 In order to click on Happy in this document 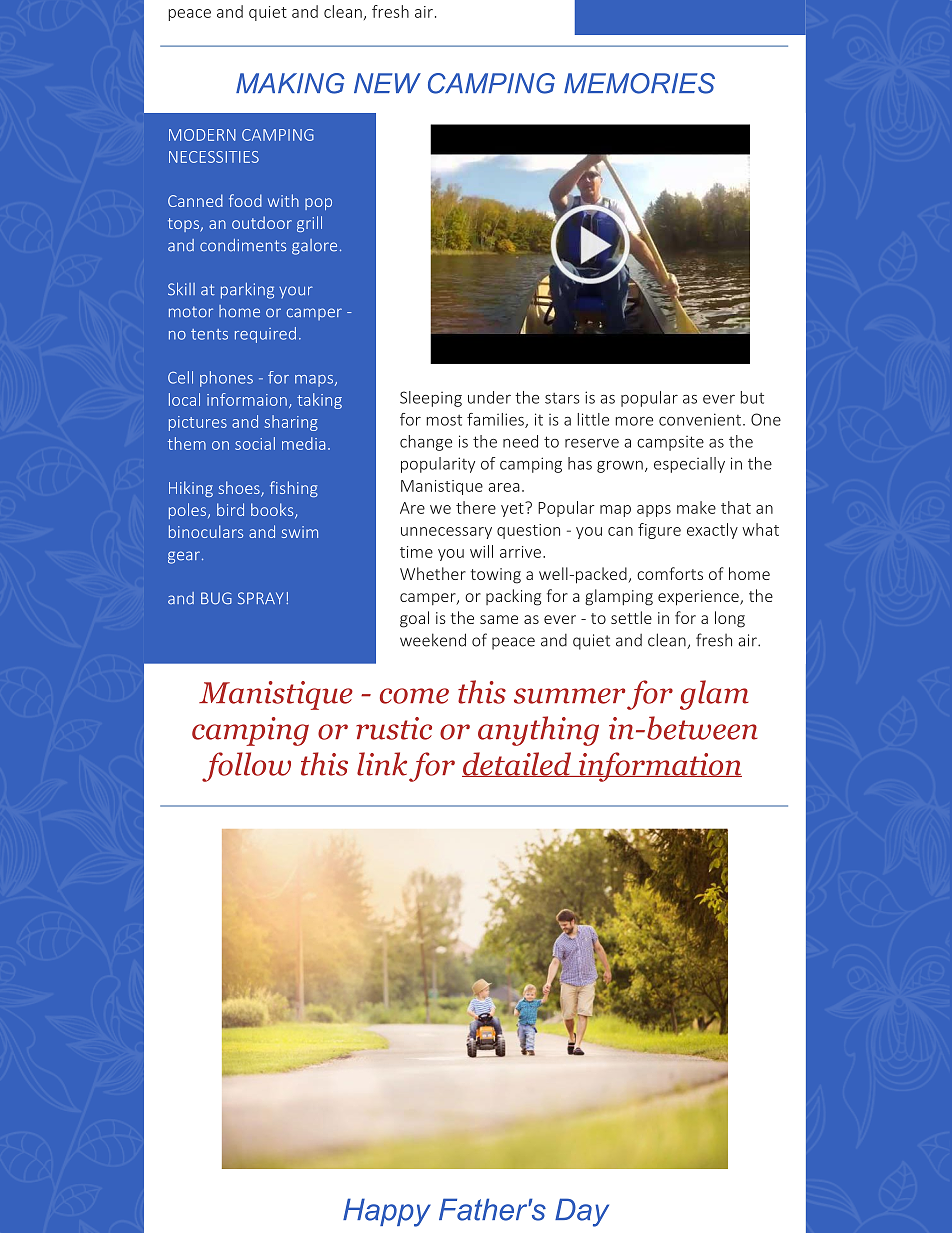, I will do `click(387, 1212)`.
